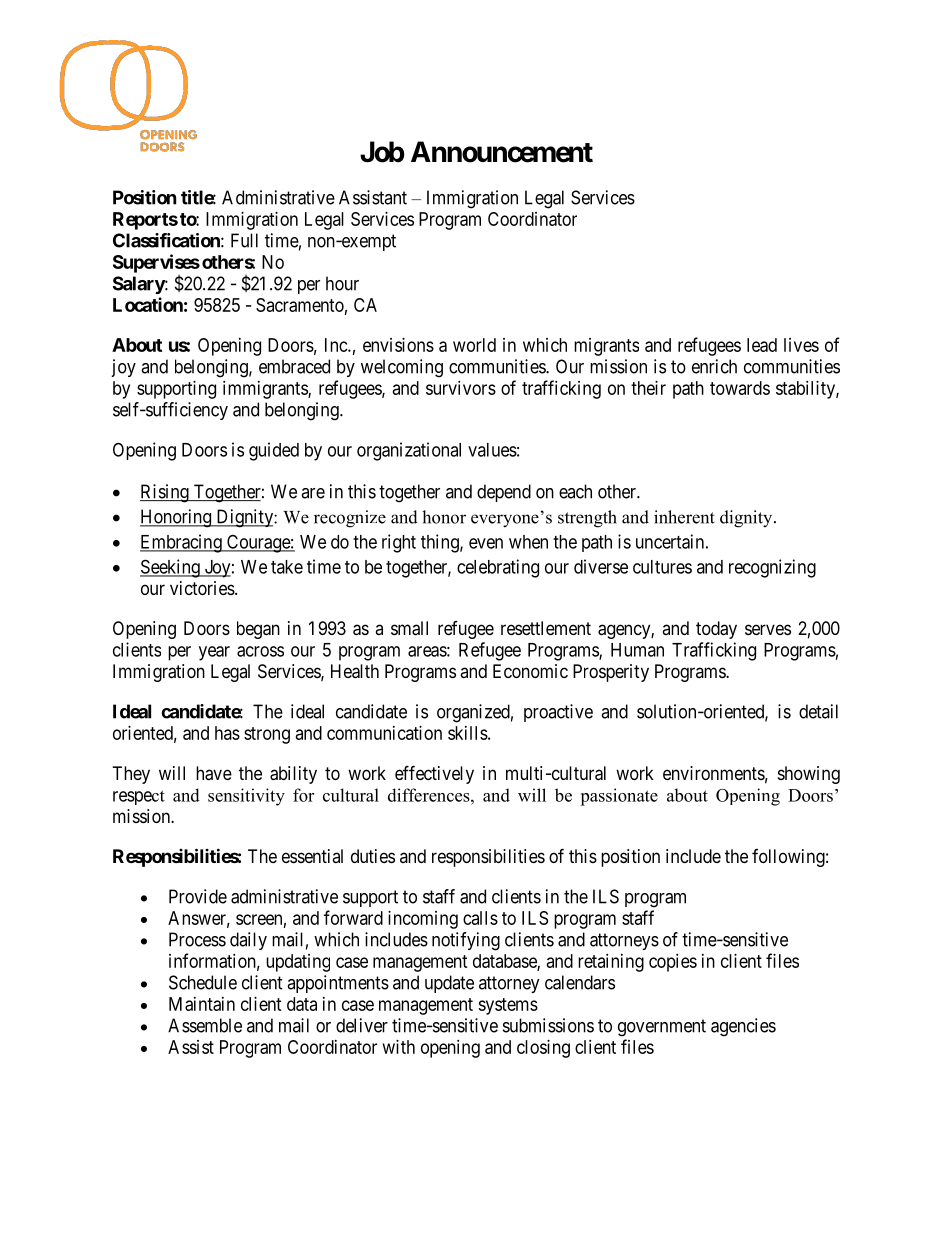  I want to click on skills, so click(468, 733).
